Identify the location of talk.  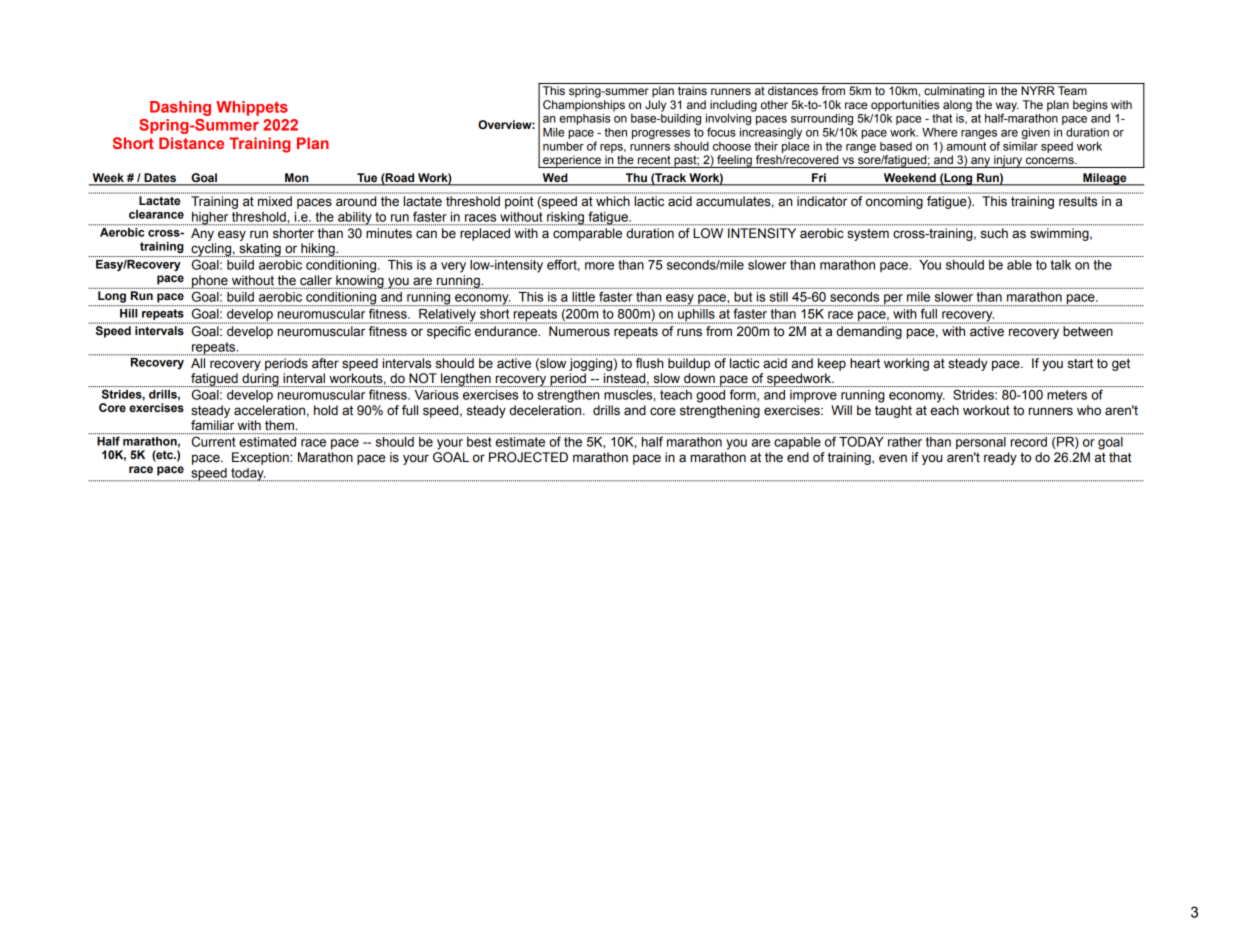
(1061, 265).
